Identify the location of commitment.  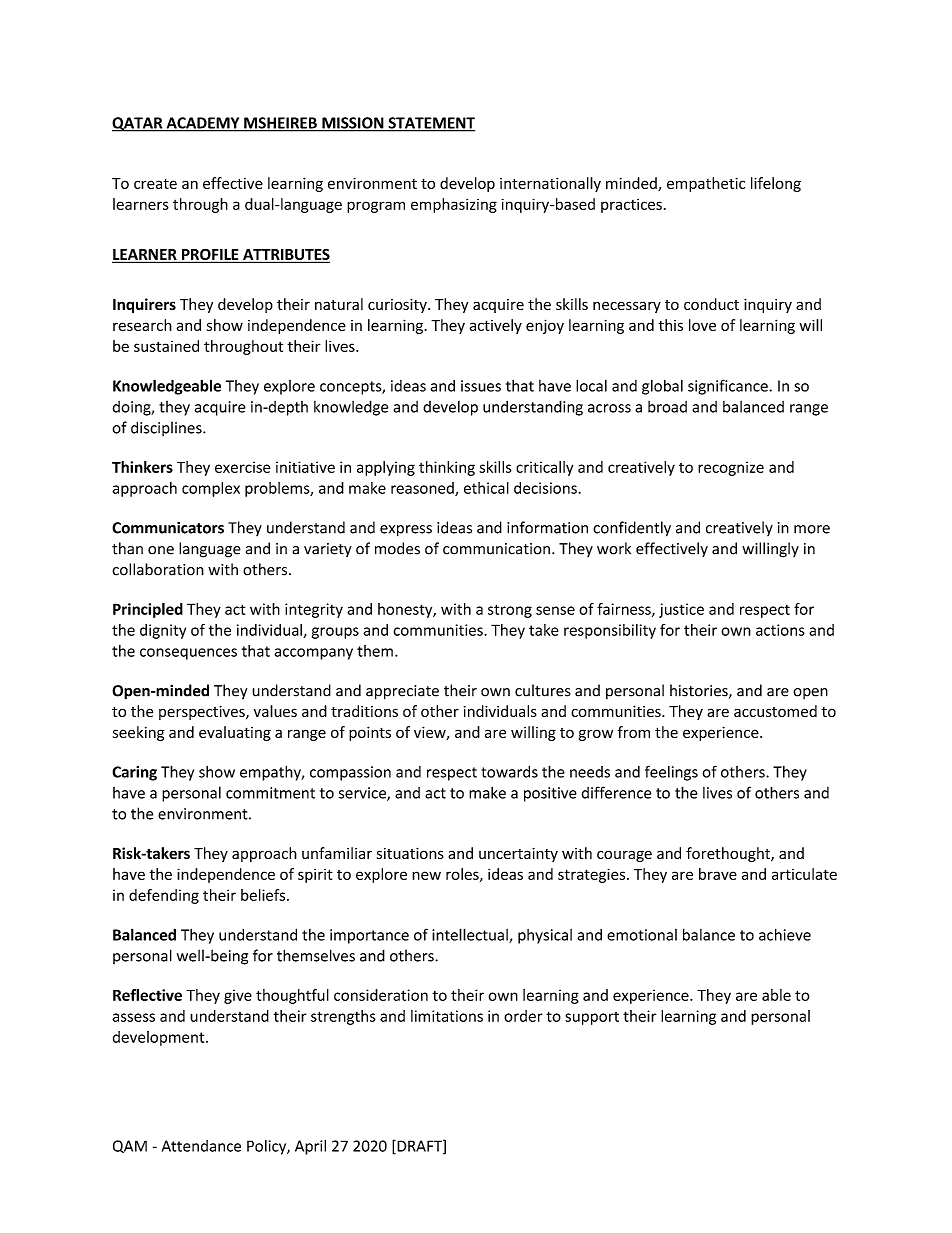
(270, 793).
